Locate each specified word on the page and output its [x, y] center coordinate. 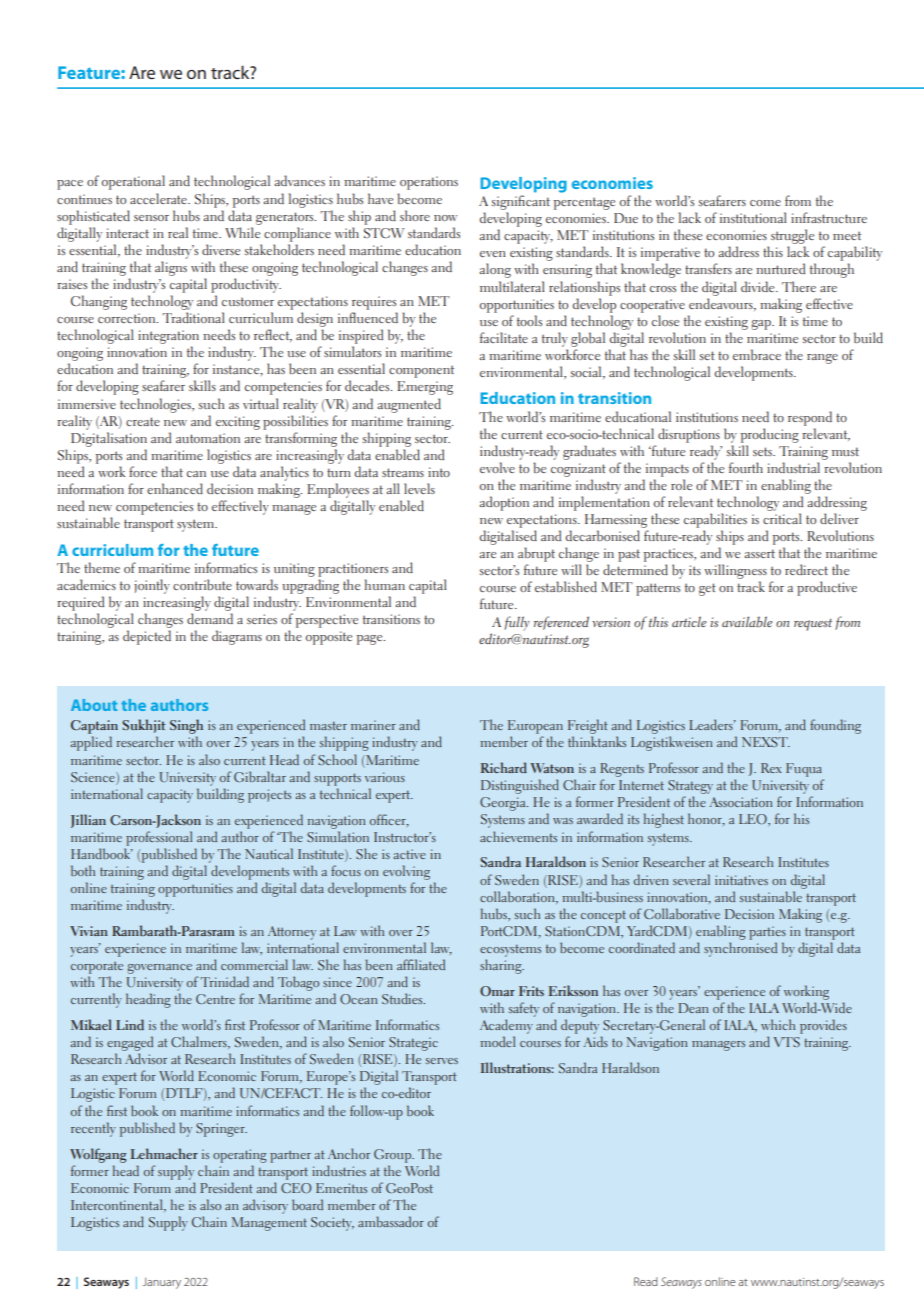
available [747, 621]
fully [517, 623]
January [162, 1283]
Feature [90, 72]
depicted [147, 637]
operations [429, 183]
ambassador [391, 1221]
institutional [753, 217]
